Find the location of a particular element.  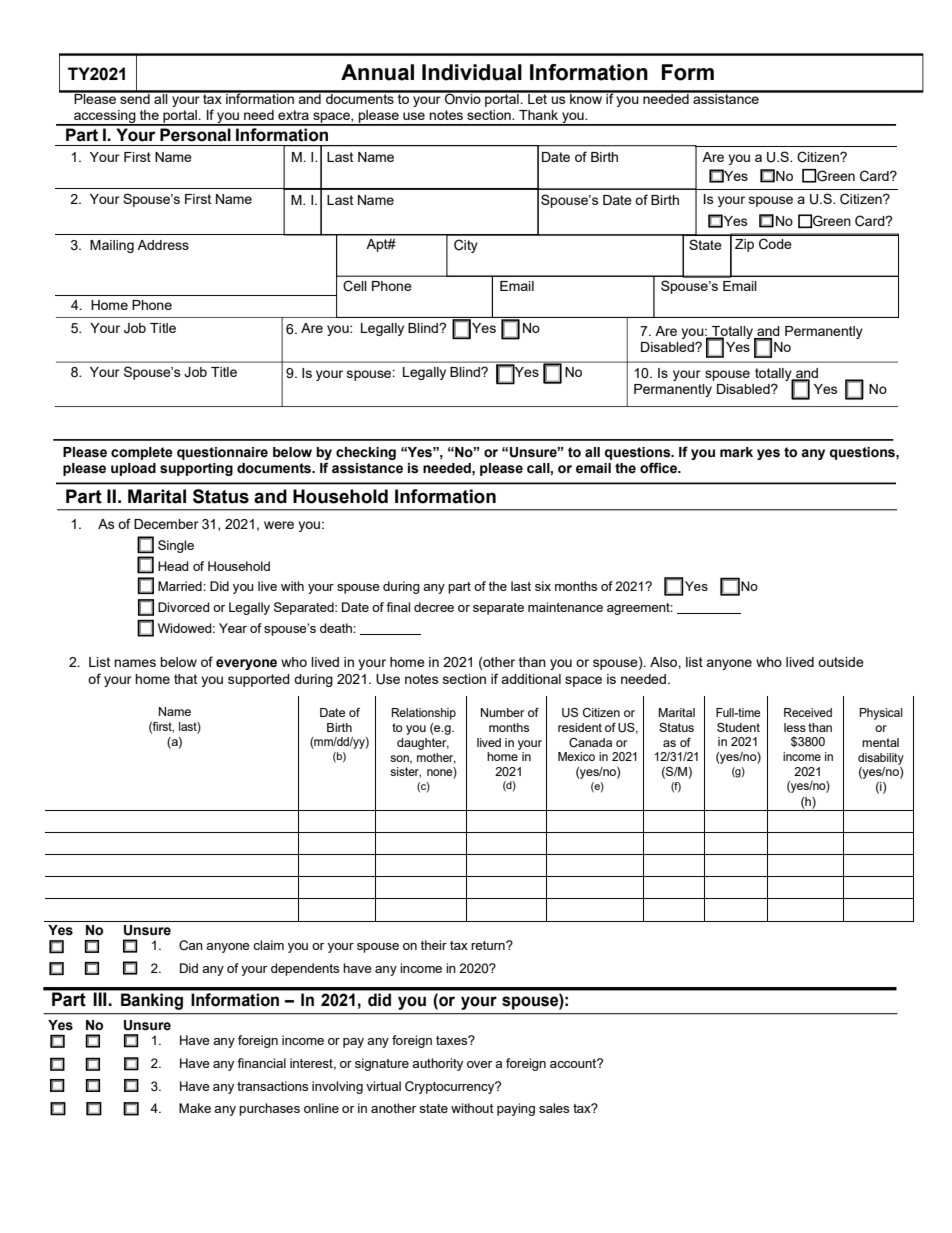

over is located at coordinates (480, 1064).
